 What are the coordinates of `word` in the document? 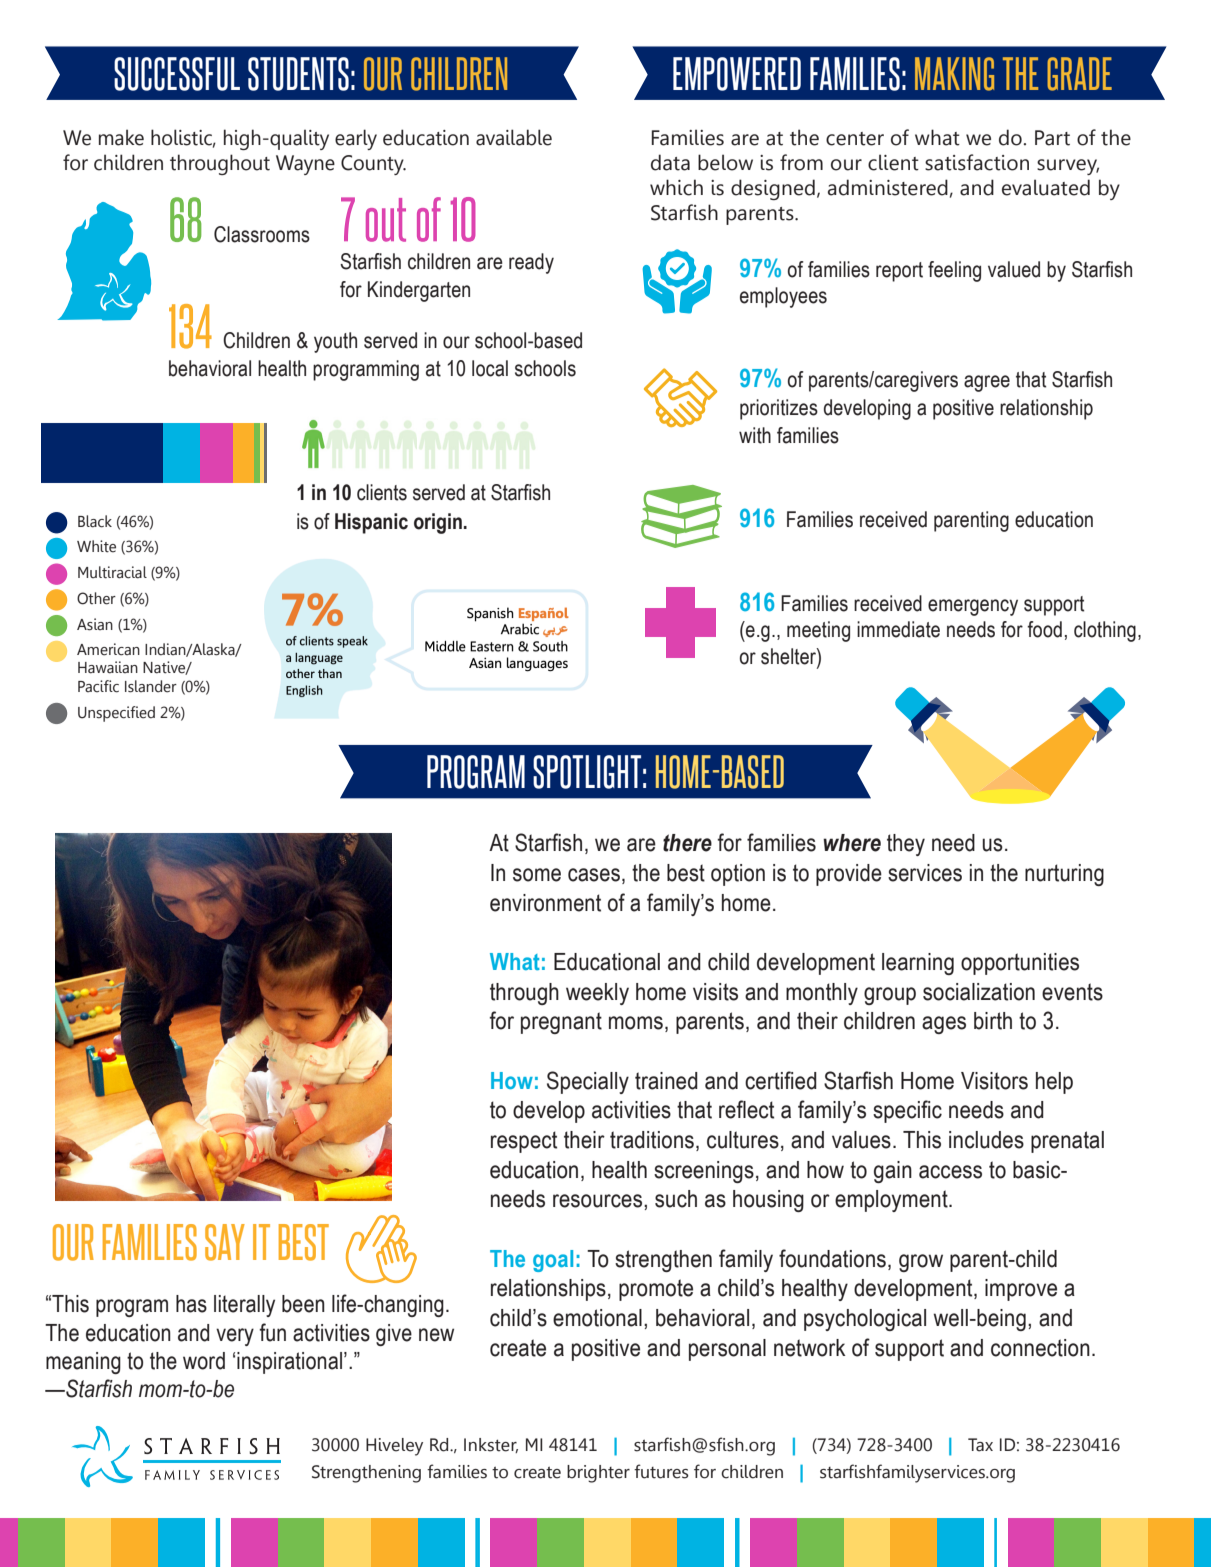 It's located at (204, 1361).
